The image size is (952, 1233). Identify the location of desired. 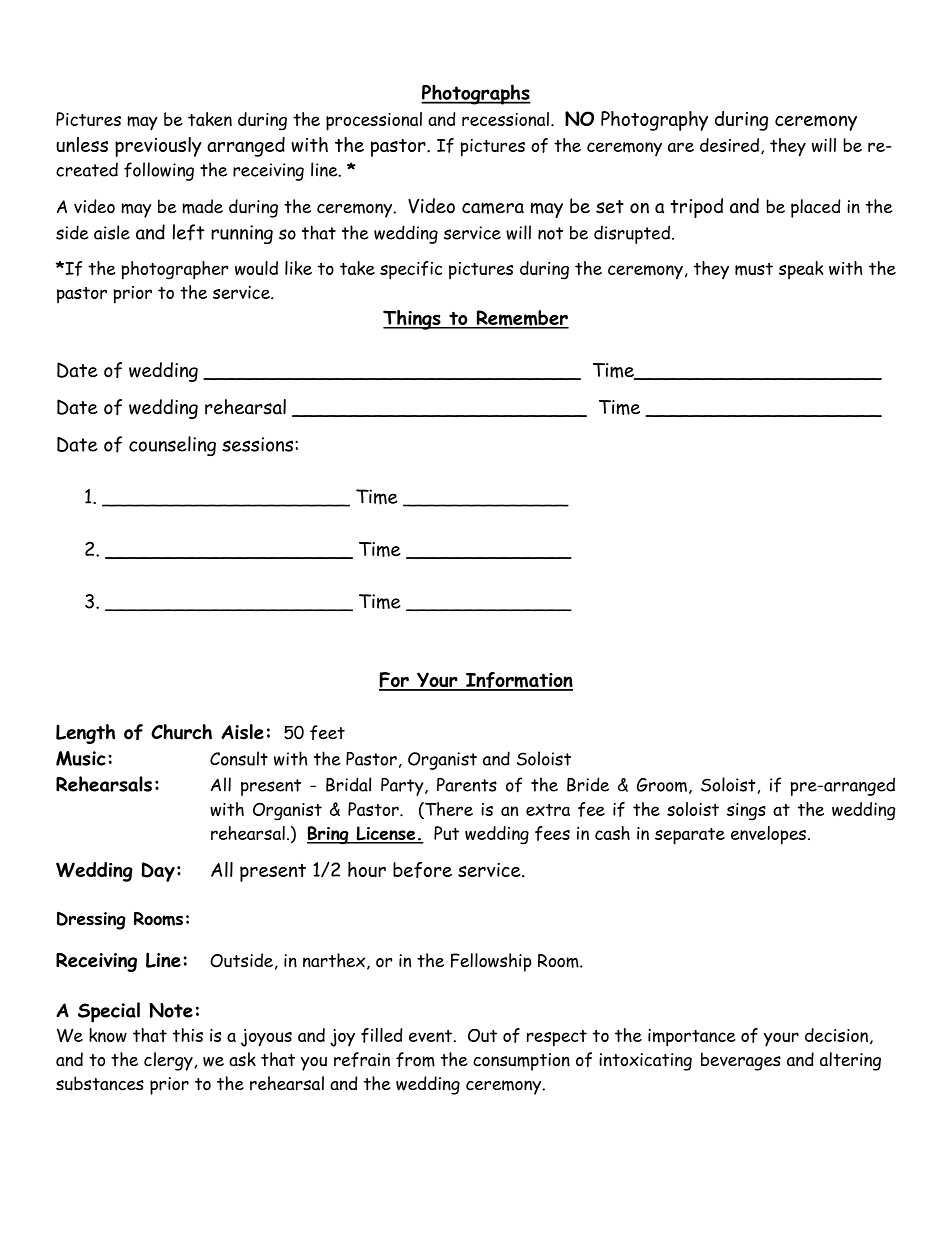
(731, 146).
